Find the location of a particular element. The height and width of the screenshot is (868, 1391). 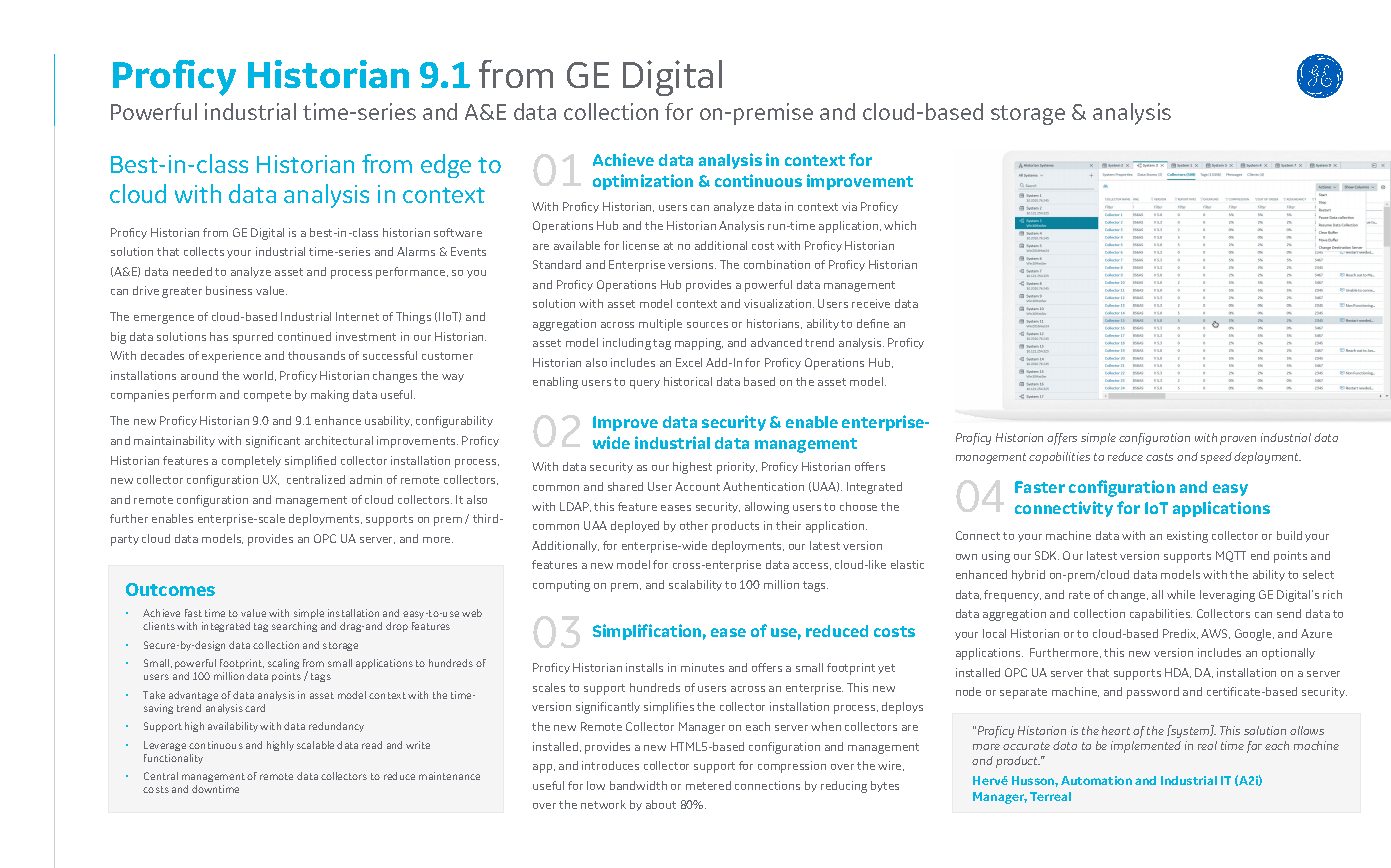

metered is located at coordinates (708, 785).
